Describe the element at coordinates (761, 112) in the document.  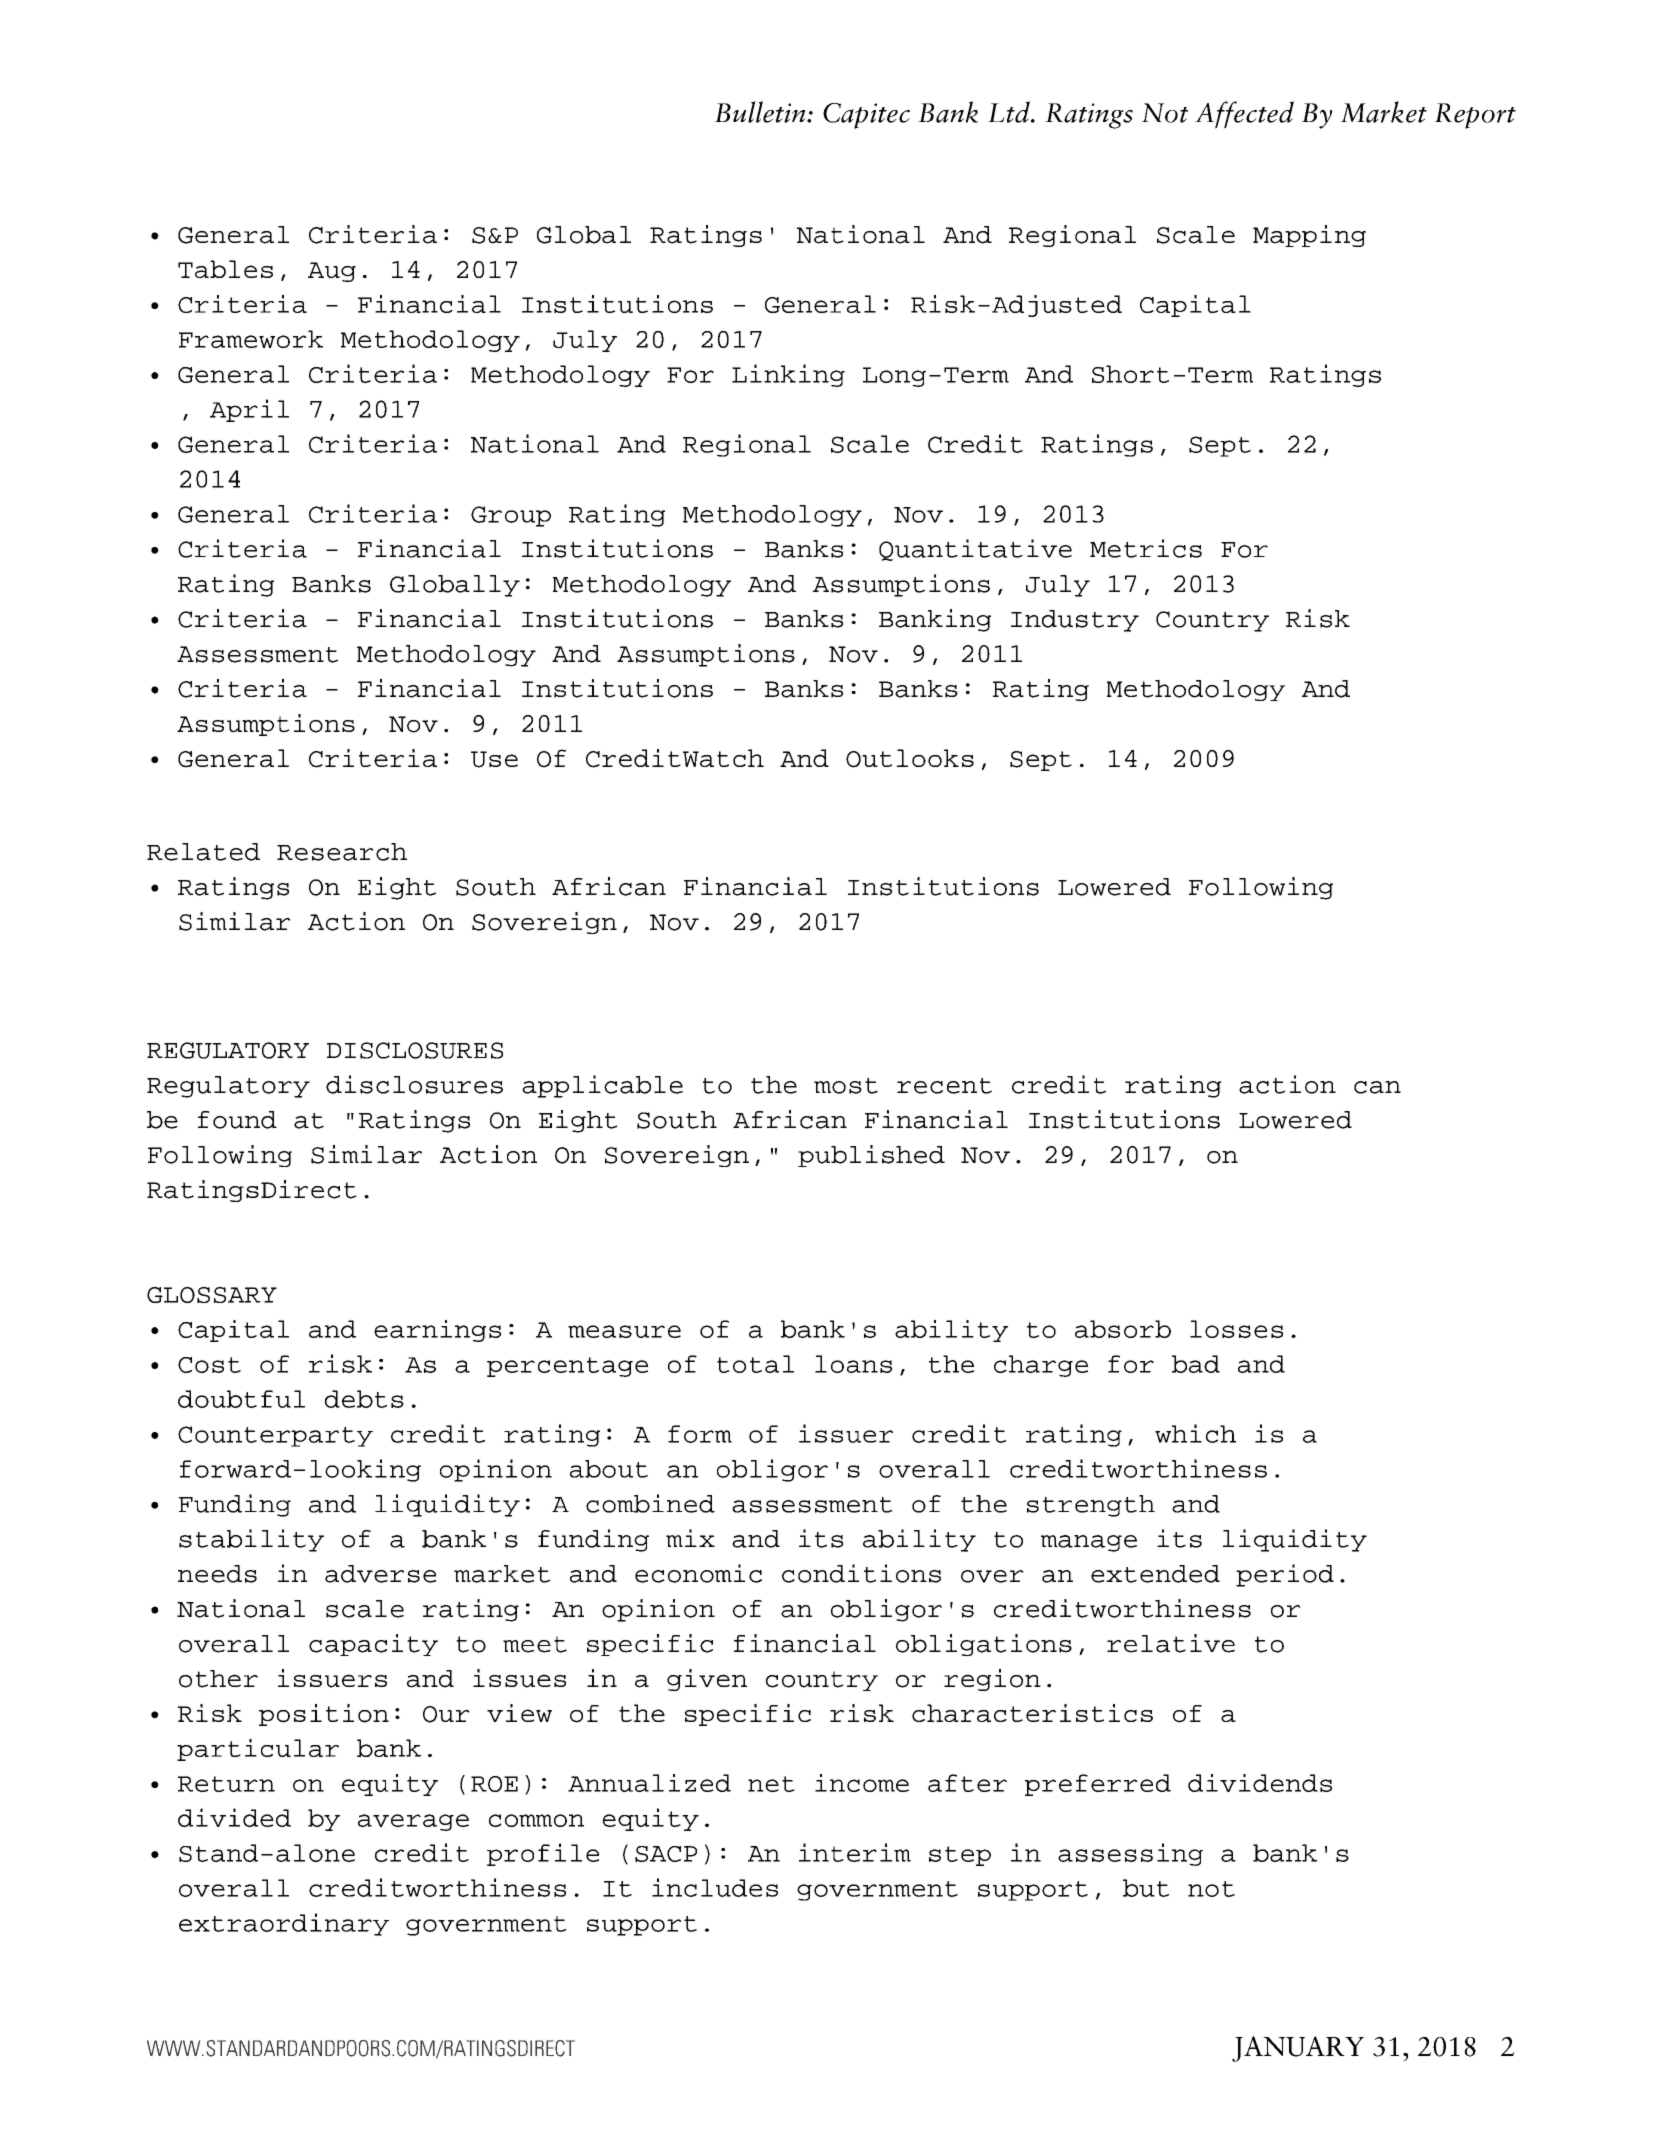
I see `Bulletin` at that location.
